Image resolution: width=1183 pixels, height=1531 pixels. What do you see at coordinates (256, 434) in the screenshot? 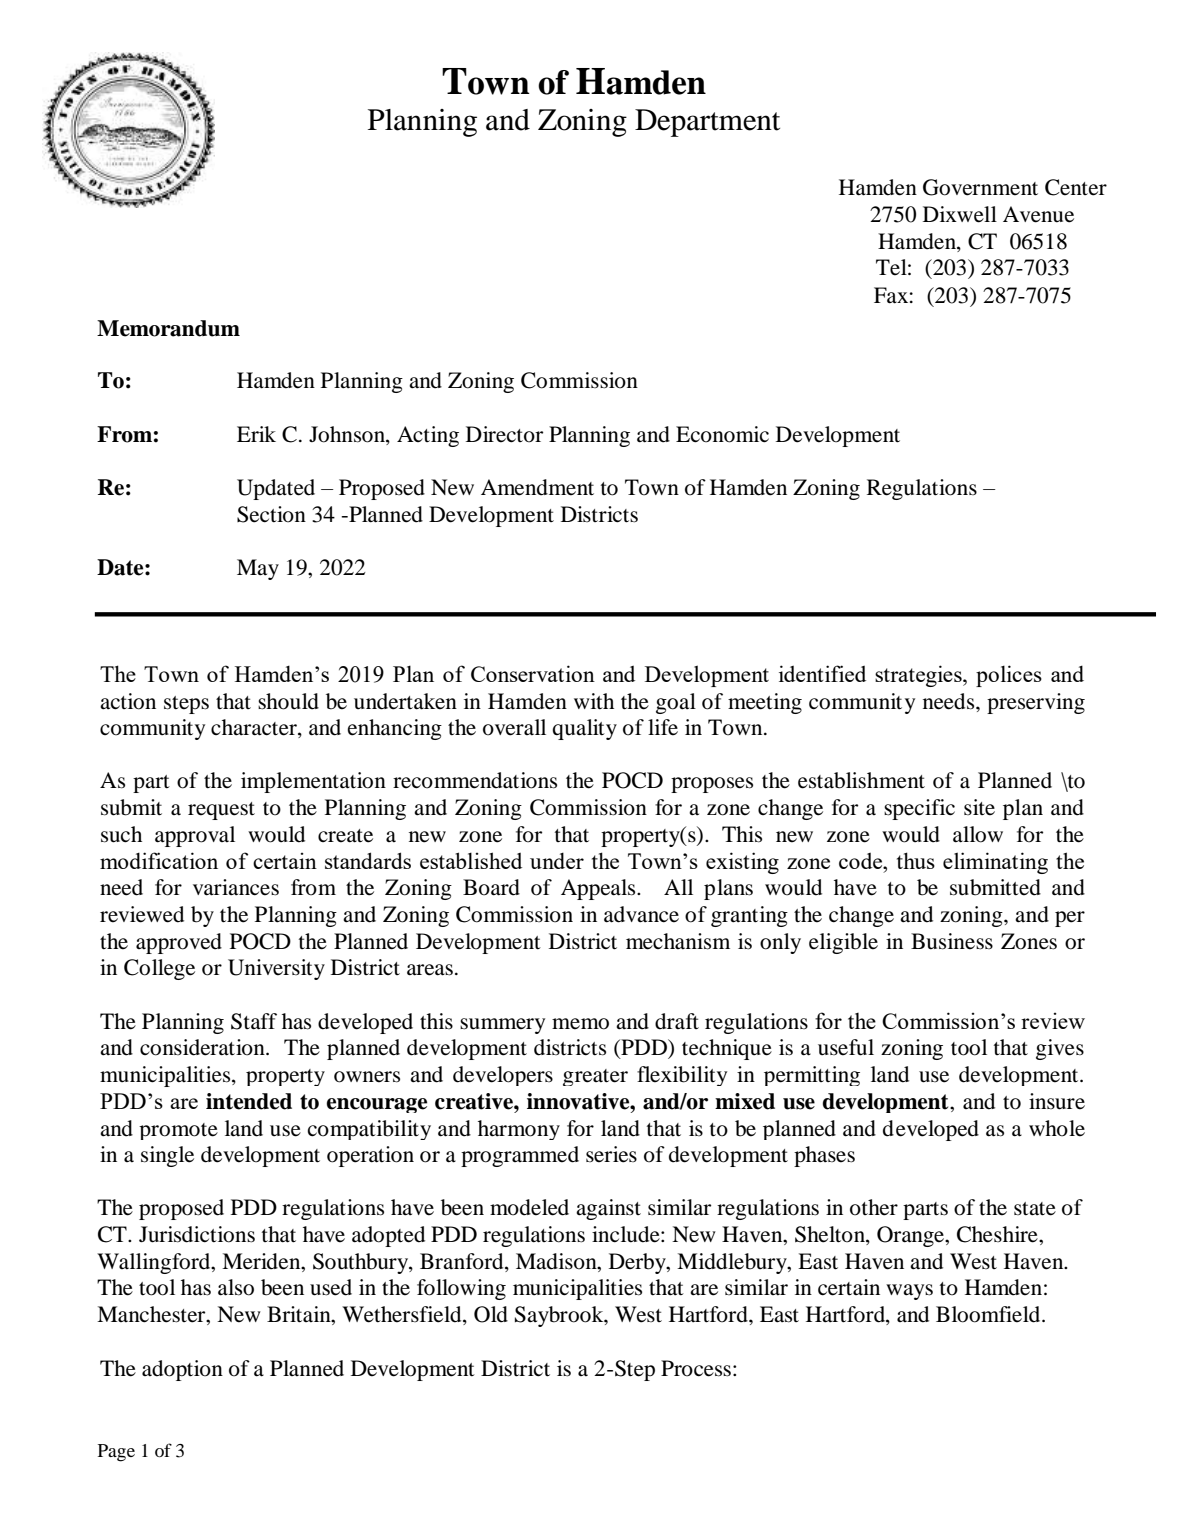
I see `Erik` at bounding box center [256, 434].
